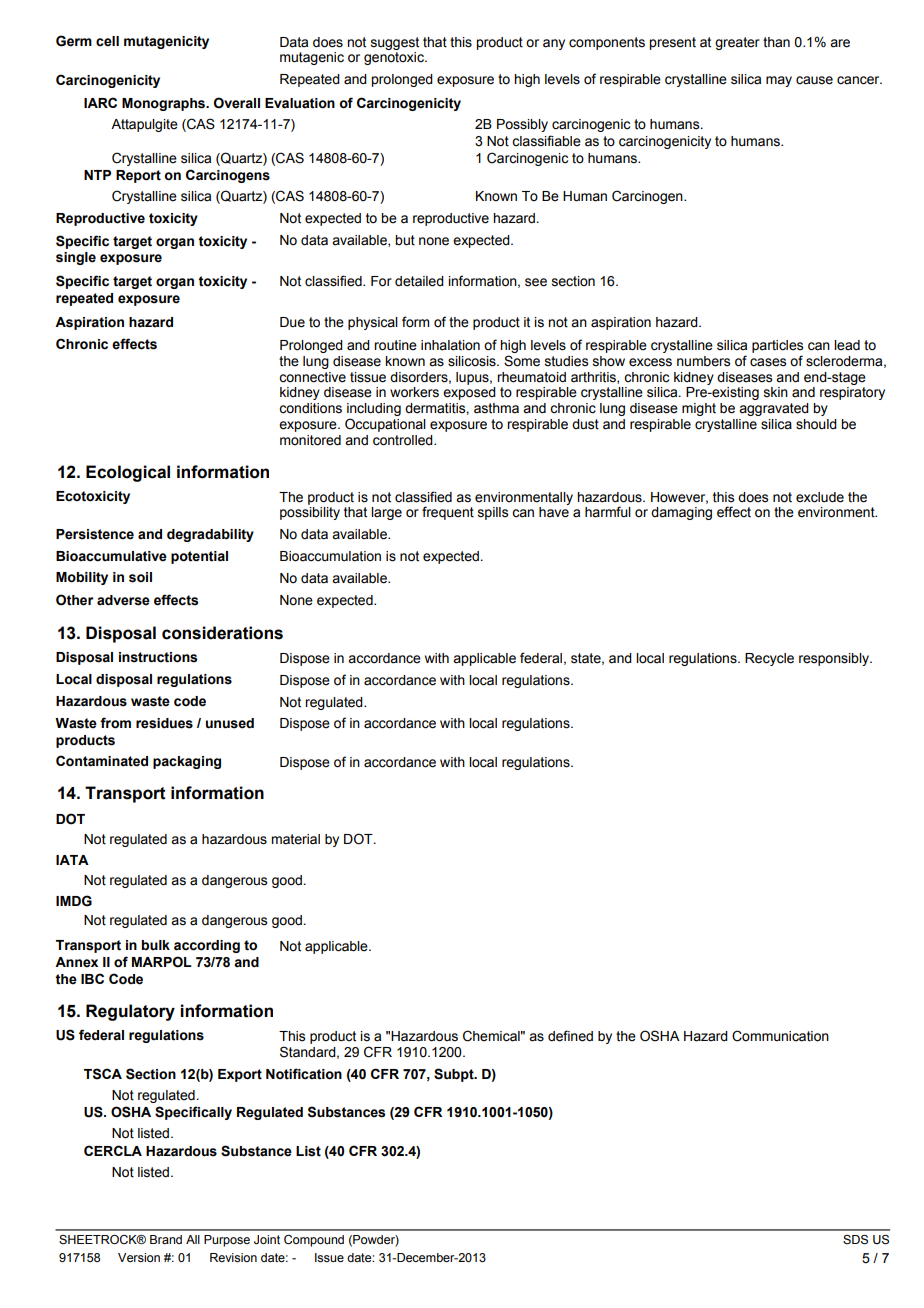 The width and height of the screenshot is (924, 1308). What do you see at coordinates (295, 839) in the screenshot?
I see `material` at bounding box center [295, 839].
